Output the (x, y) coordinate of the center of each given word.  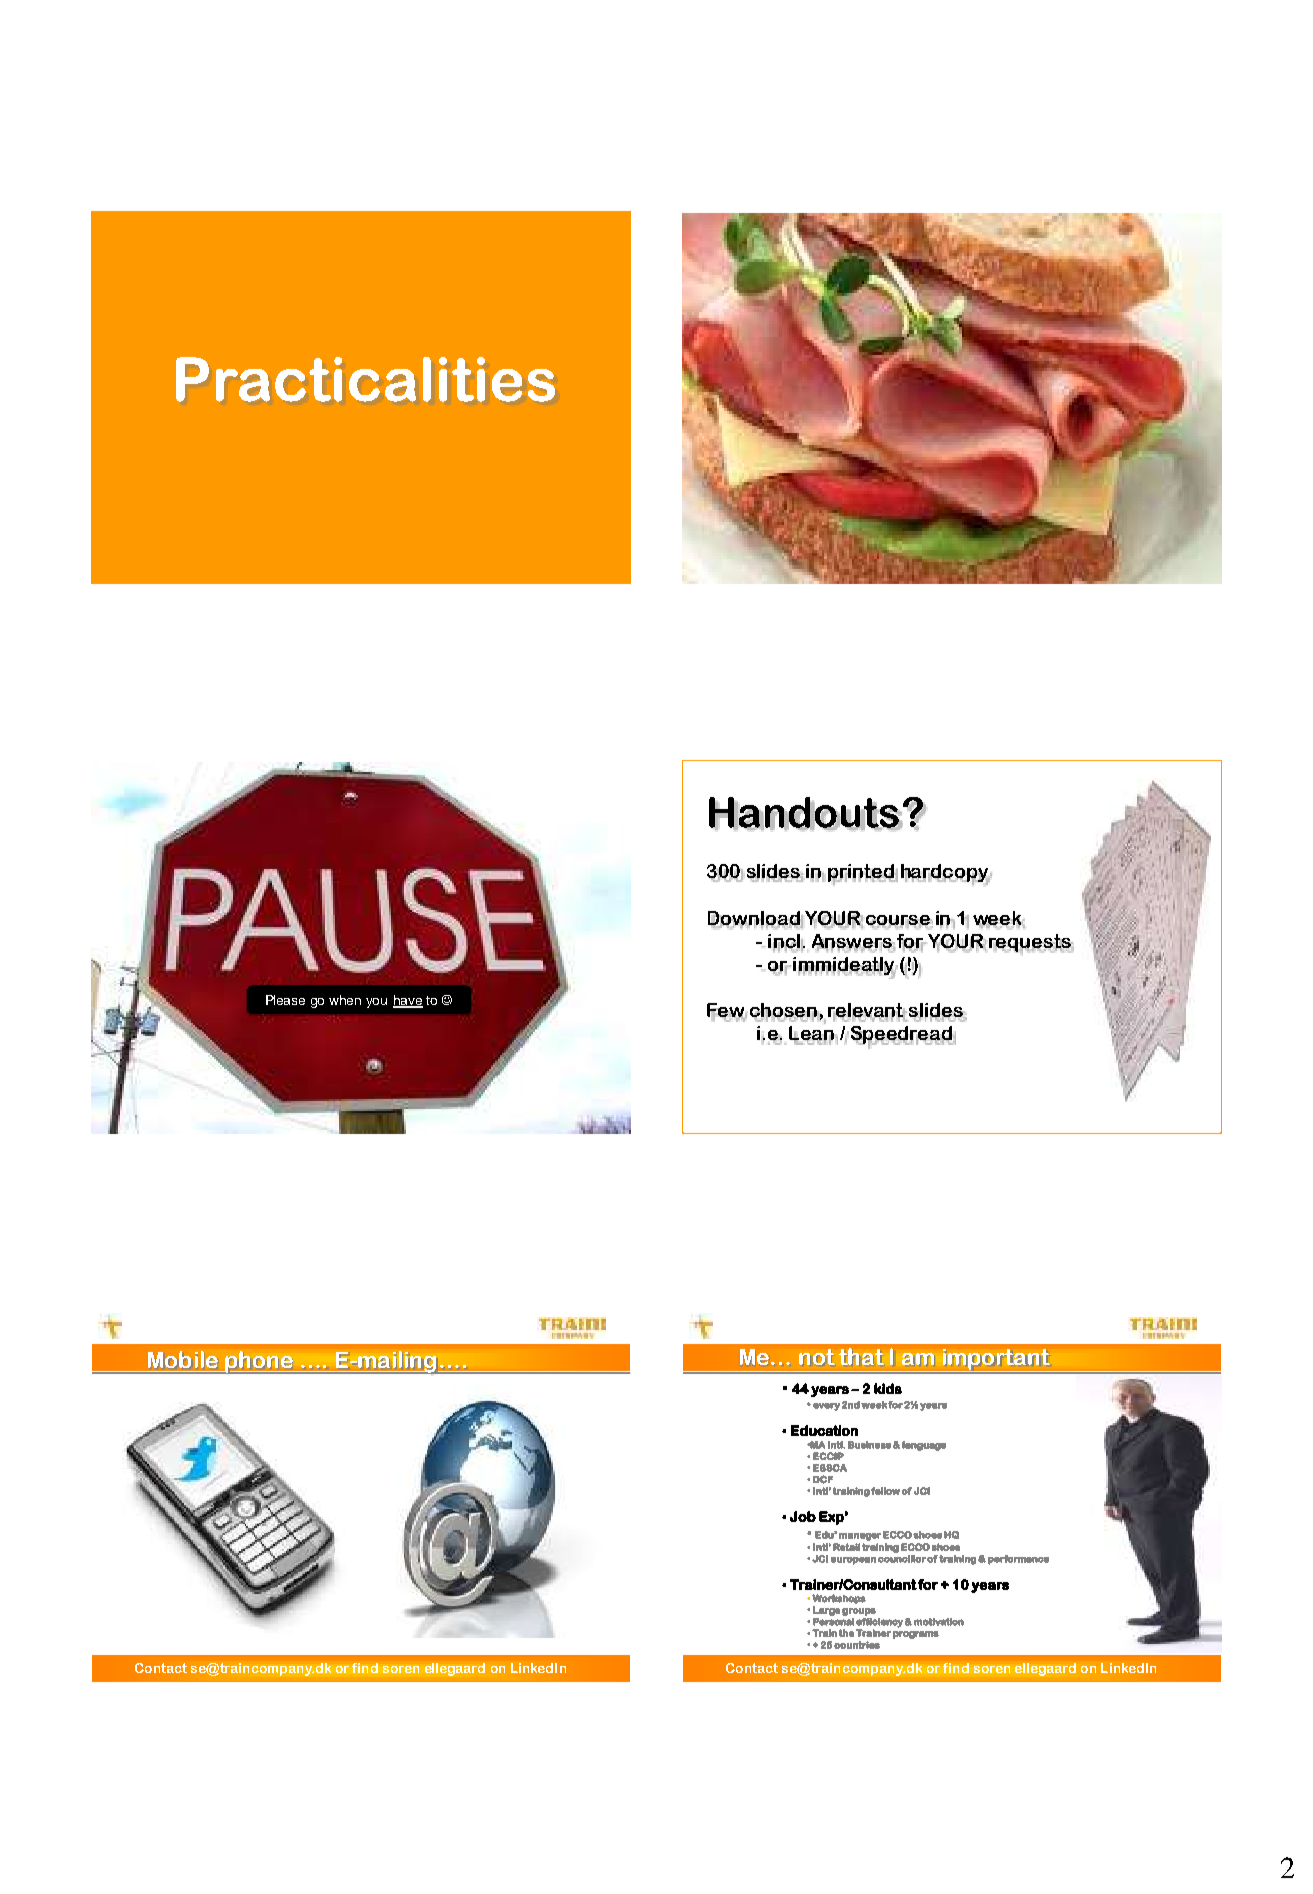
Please (285, 1000)
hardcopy (946, 874)
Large (826, 1611)
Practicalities (365, 379)
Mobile (183, 1359)
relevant (867, 1011)
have (408, 1001)
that (861, 1356)
